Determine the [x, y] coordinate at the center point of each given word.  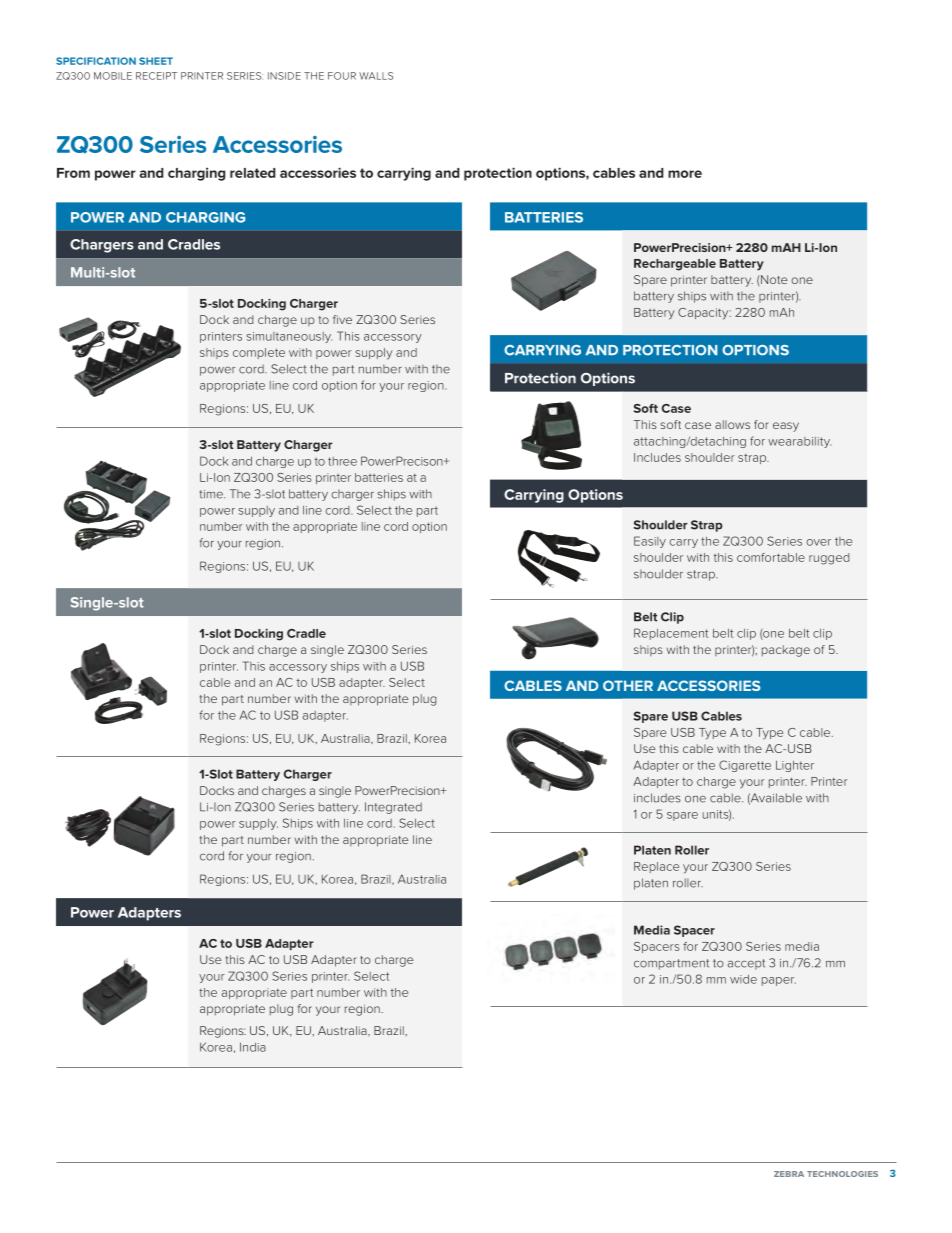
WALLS [376, 76]
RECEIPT [156, 76]
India [253, 1047]
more [685, 174]
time [212, 494]
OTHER [628, 685]
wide [743, 979]
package [786, 651]
